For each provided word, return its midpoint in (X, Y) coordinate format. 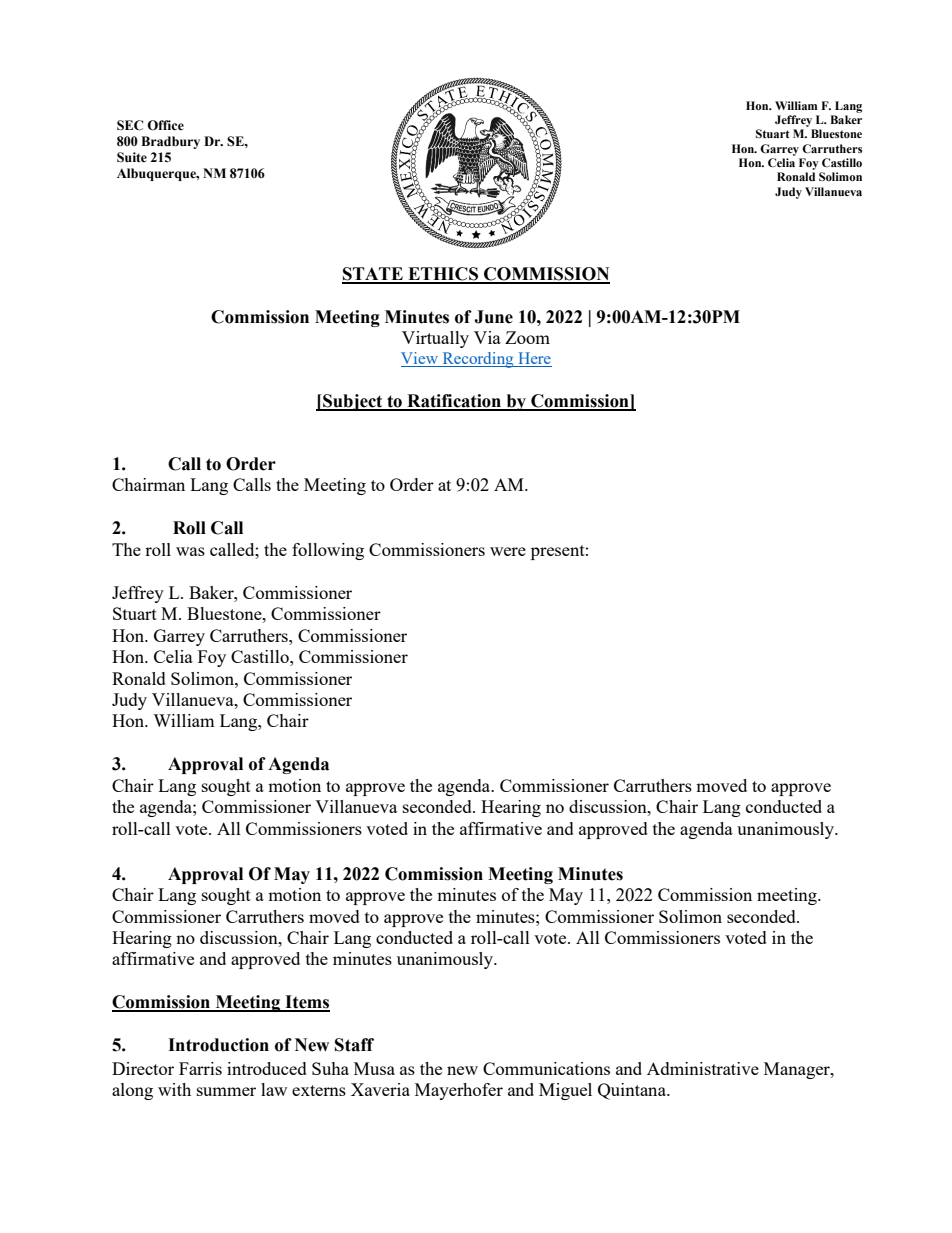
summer (226, 1091)
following (328, 551)
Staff (354, 1045)
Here (534, 359)
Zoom (527, 337)
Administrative (703, 1068)
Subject (353, 402)
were (508, 551)
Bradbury (170, 142)
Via (487, 337)
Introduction (218, 1045)
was (190, 551)
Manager (798, 1070)
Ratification (454, 402)
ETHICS (443, 275)
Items (306, 1003)
